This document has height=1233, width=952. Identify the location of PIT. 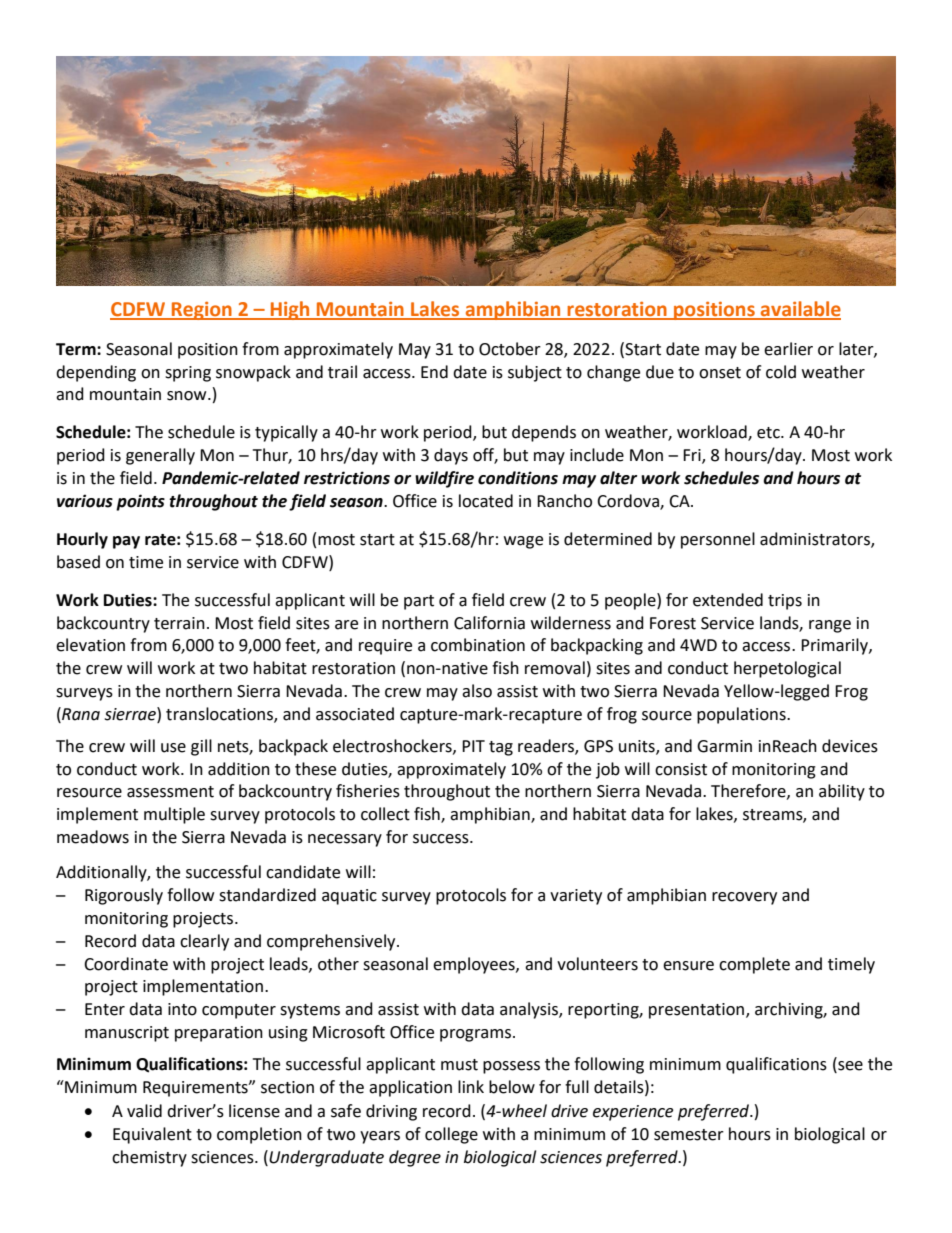
(473, 746).
